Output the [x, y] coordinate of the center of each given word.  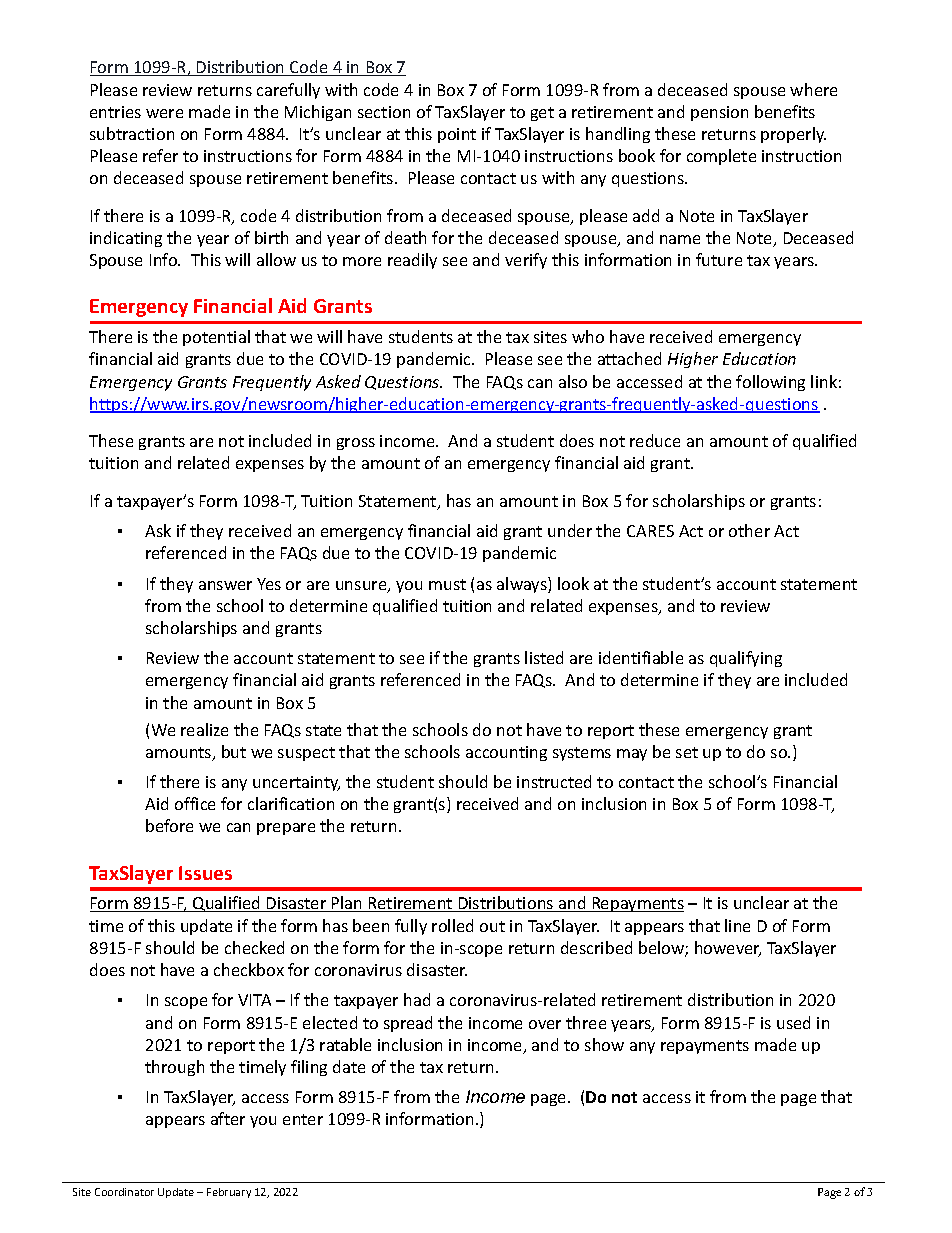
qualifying [746, 659]
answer [225, 585]
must [447, 584]
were [164, 113]
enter [303, 1119]
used [793, 1022]
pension [719, 113]
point [457, 135]
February [229, 1193]
